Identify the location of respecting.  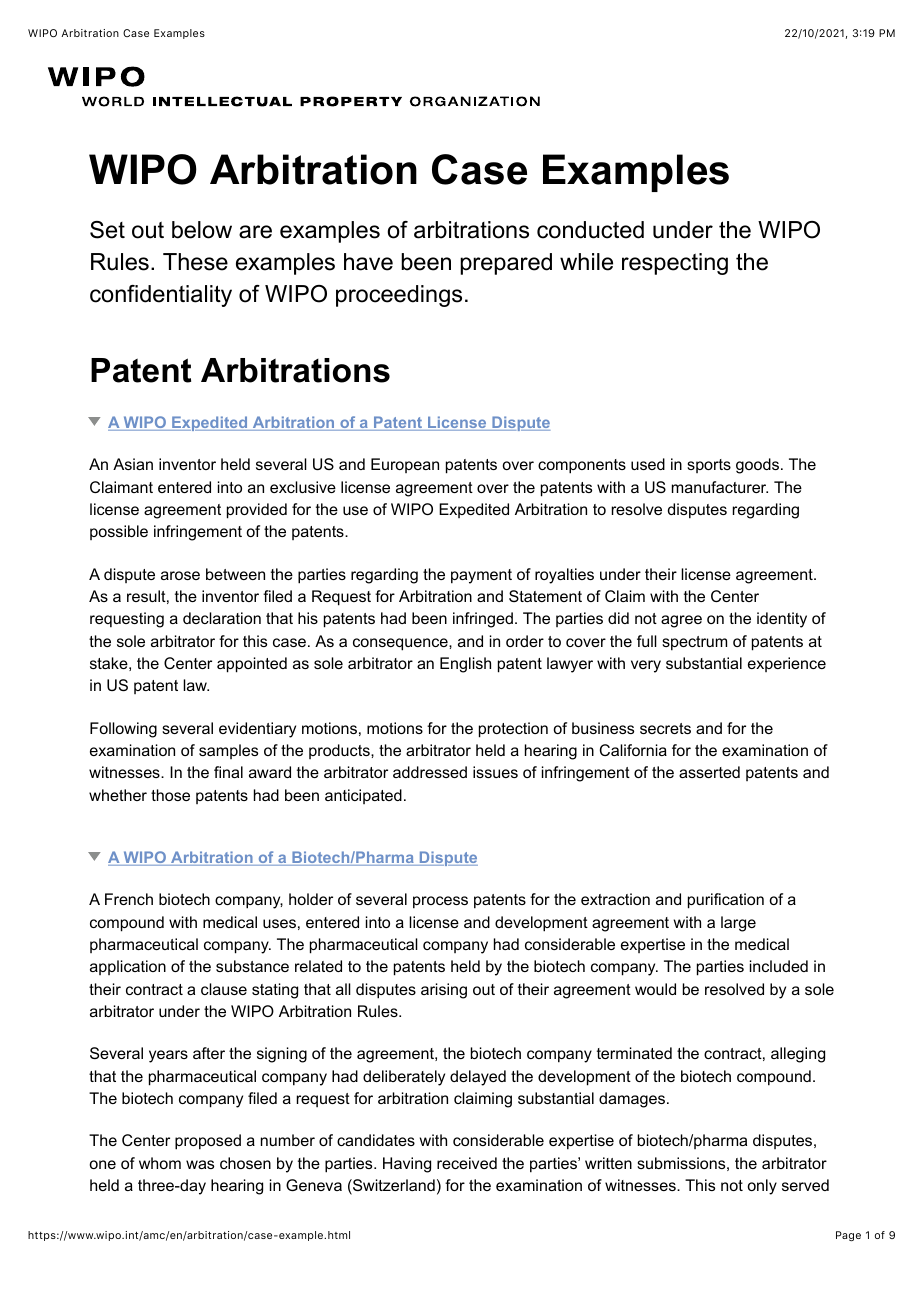
(675, 264).
